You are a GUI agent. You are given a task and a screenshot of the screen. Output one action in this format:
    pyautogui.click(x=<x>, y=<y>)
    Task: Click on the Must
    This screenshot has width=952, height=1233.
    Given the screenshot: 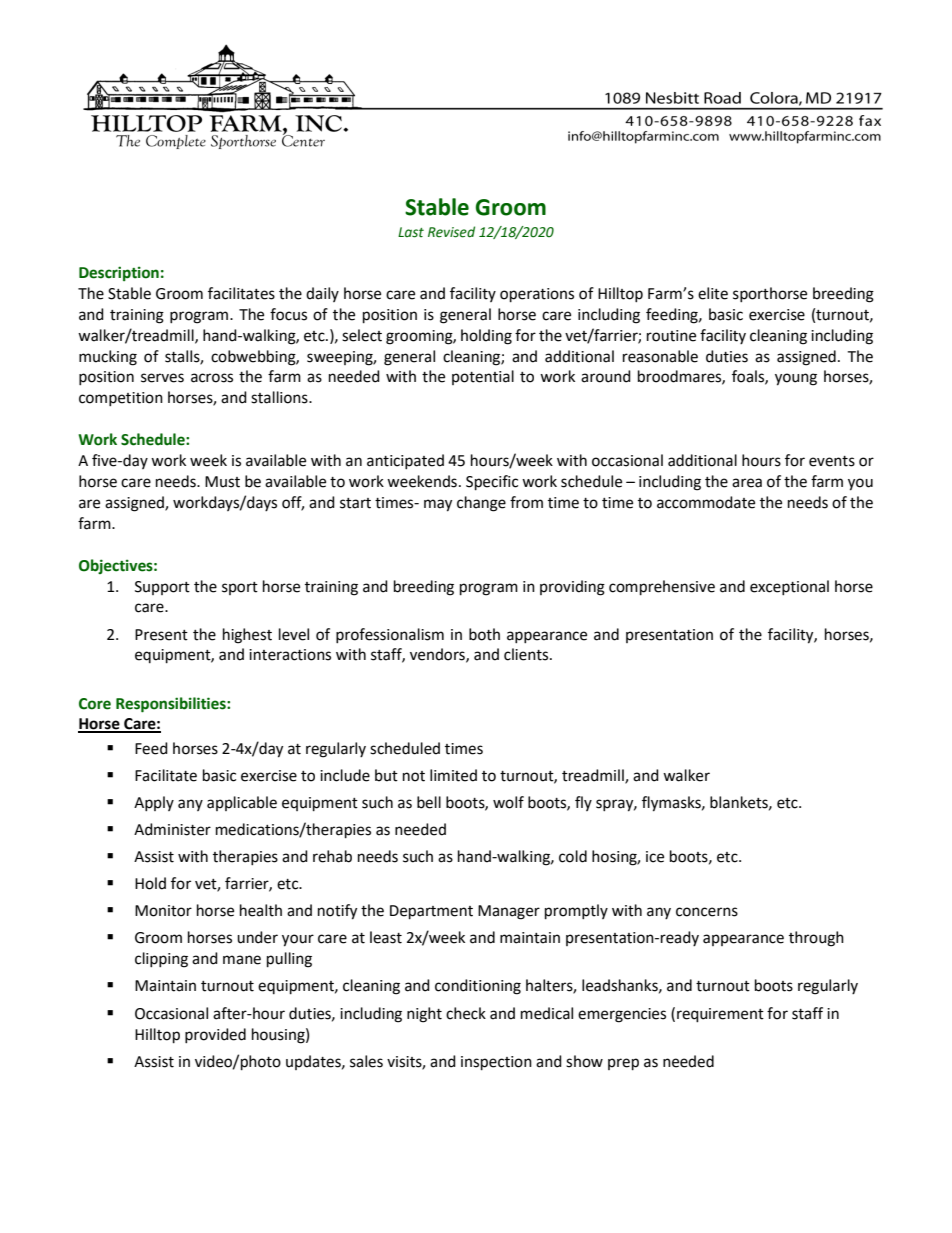 What is the action you would take?
    pyautogui.click(x=222, y=482)
